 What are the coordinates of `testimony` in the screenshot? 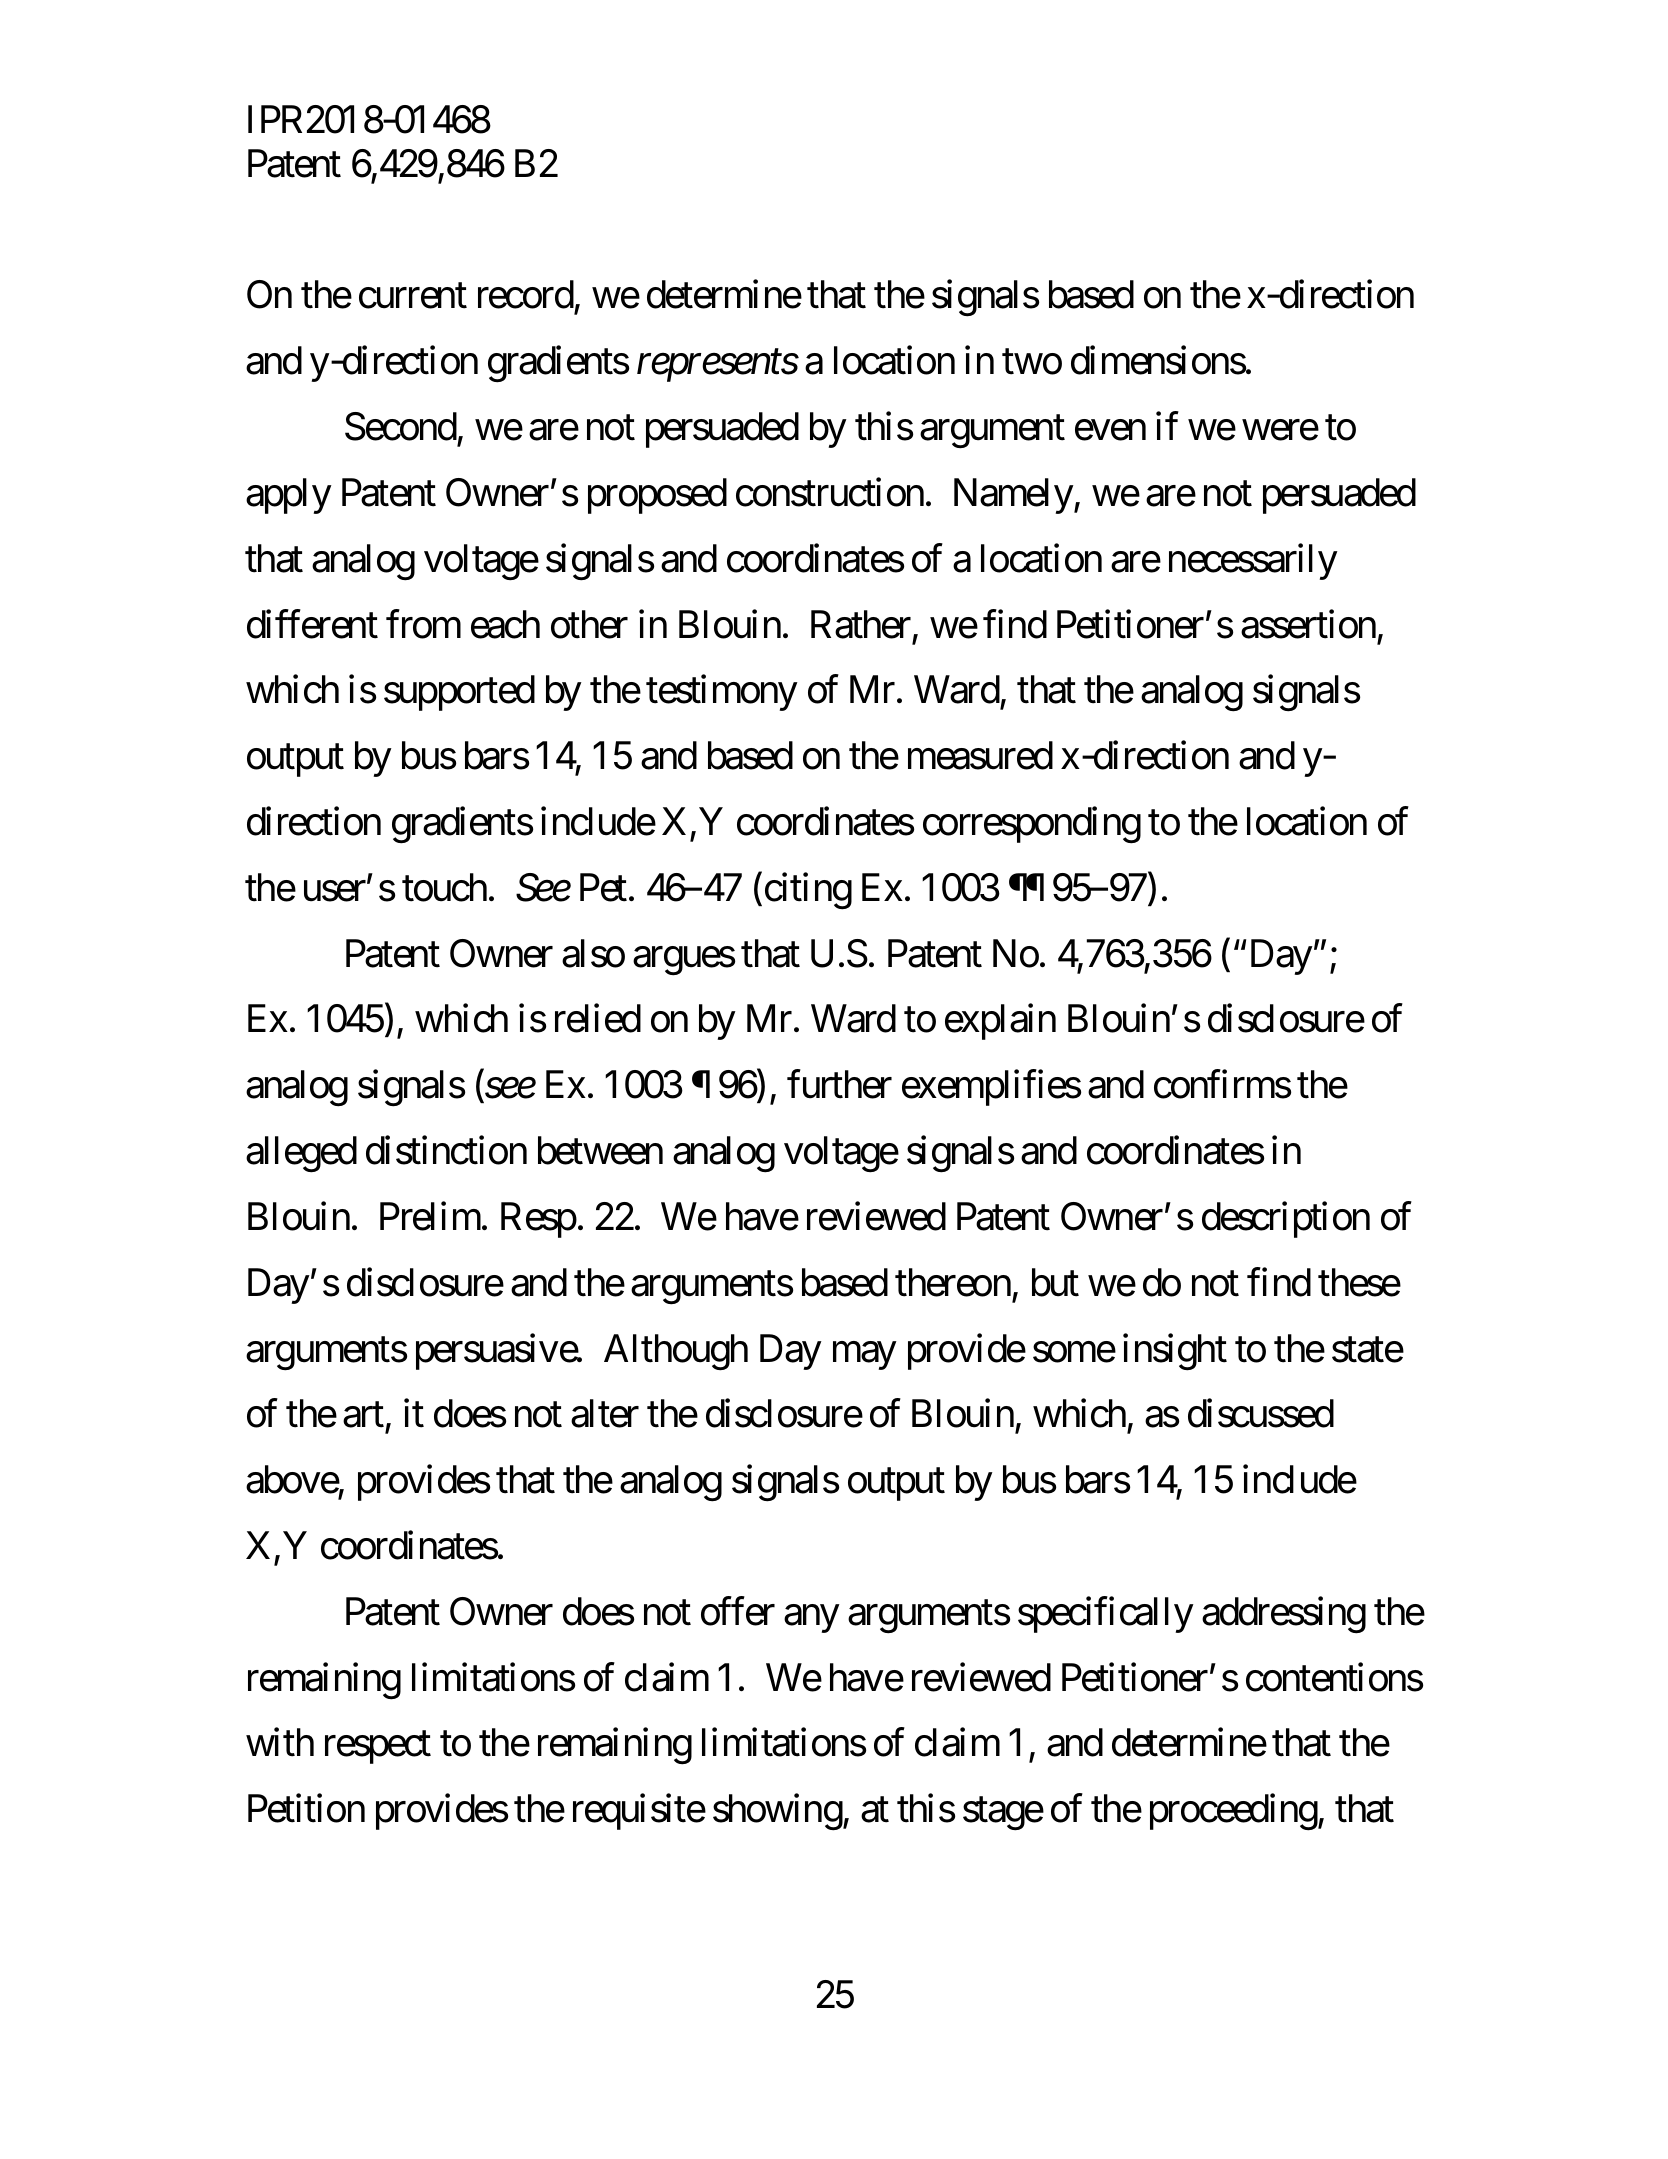 It's located at (722, 693).
